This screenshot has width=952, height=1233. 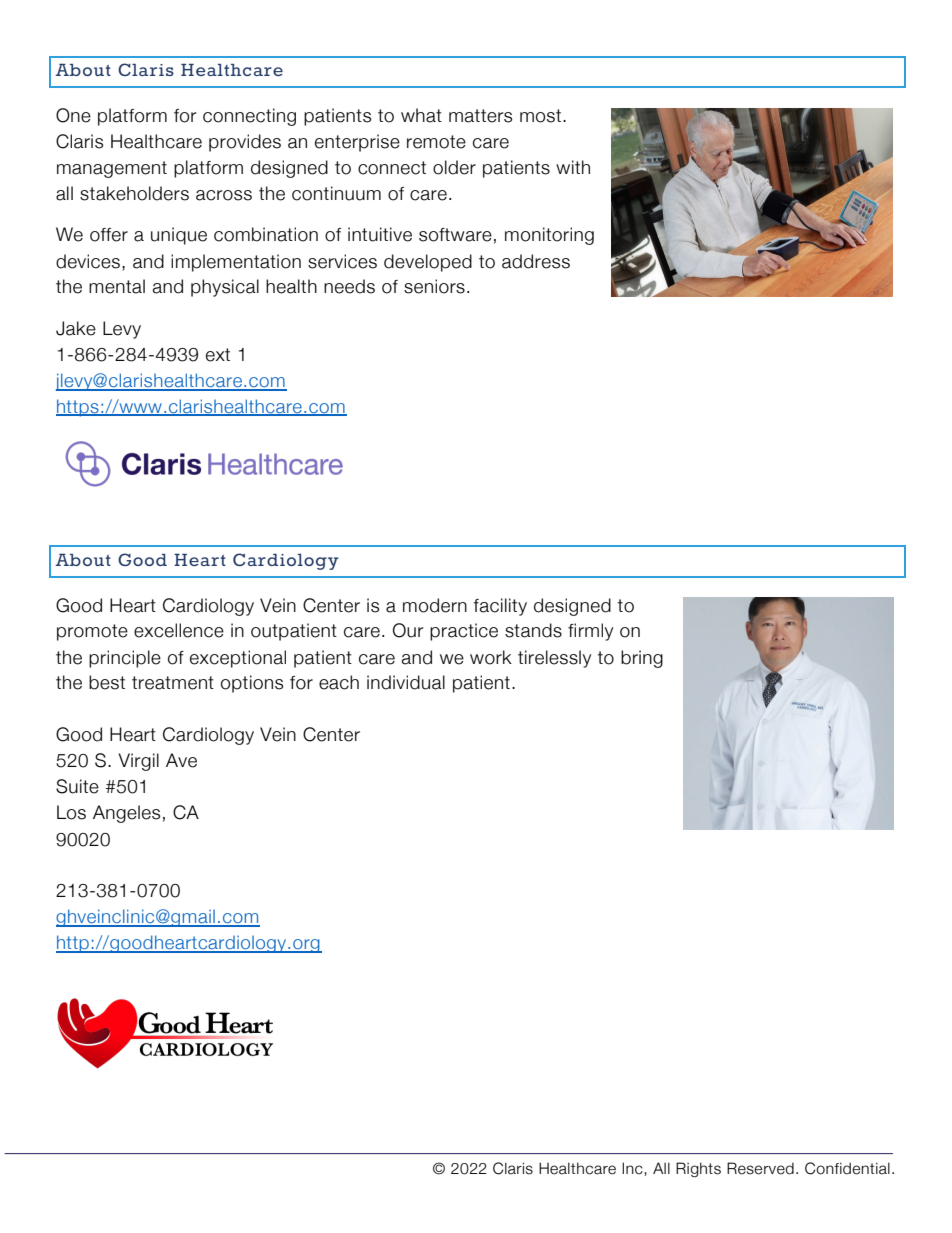 I want to click on tirelessly, so click(x=554, y=659).
